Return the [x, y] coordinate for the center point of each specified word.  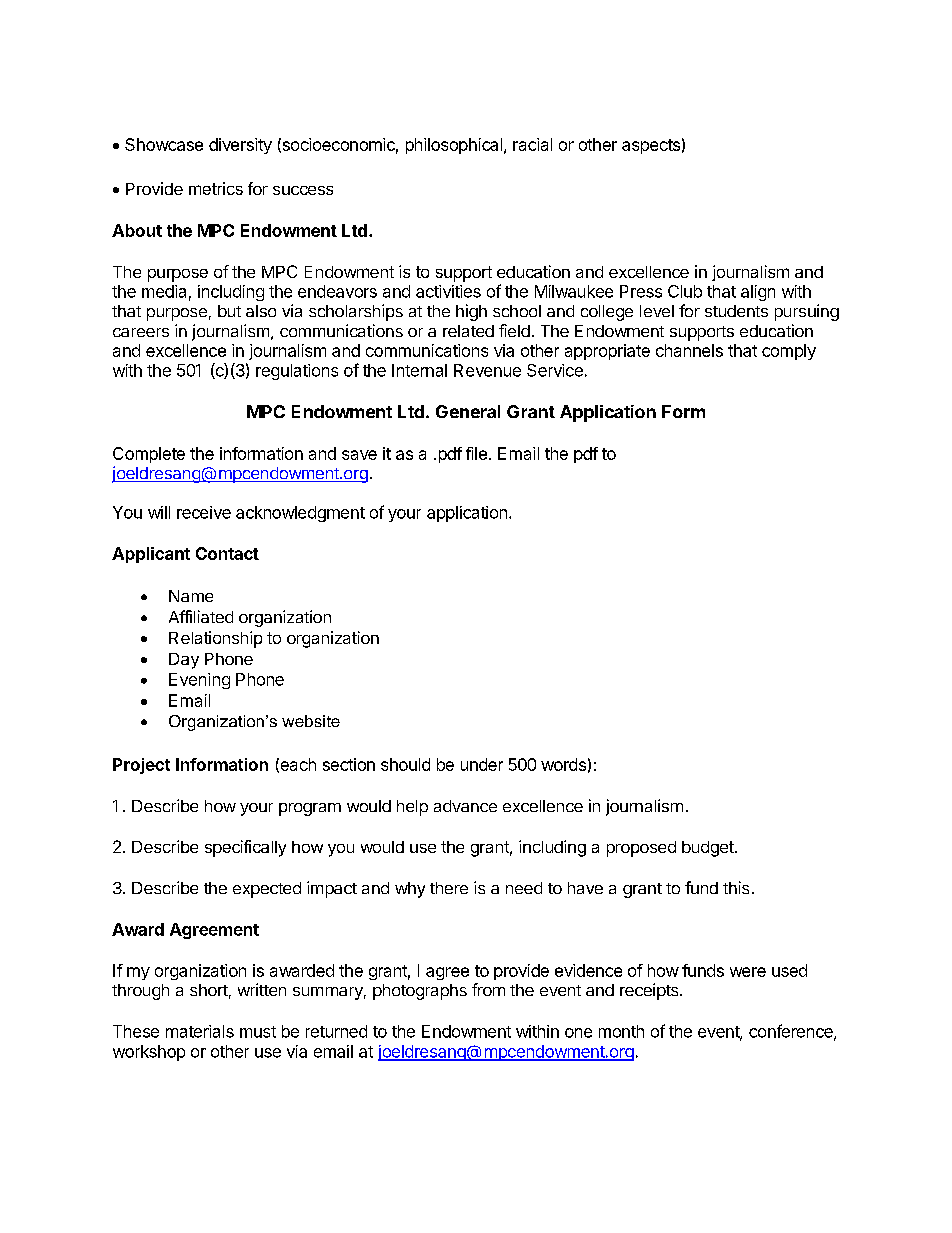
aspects [651, 146]
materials [200, 1031]
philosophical [454, 146]
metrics [216, 188]
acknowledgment [300, 514]
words [563, 764]
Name [191, 596]
